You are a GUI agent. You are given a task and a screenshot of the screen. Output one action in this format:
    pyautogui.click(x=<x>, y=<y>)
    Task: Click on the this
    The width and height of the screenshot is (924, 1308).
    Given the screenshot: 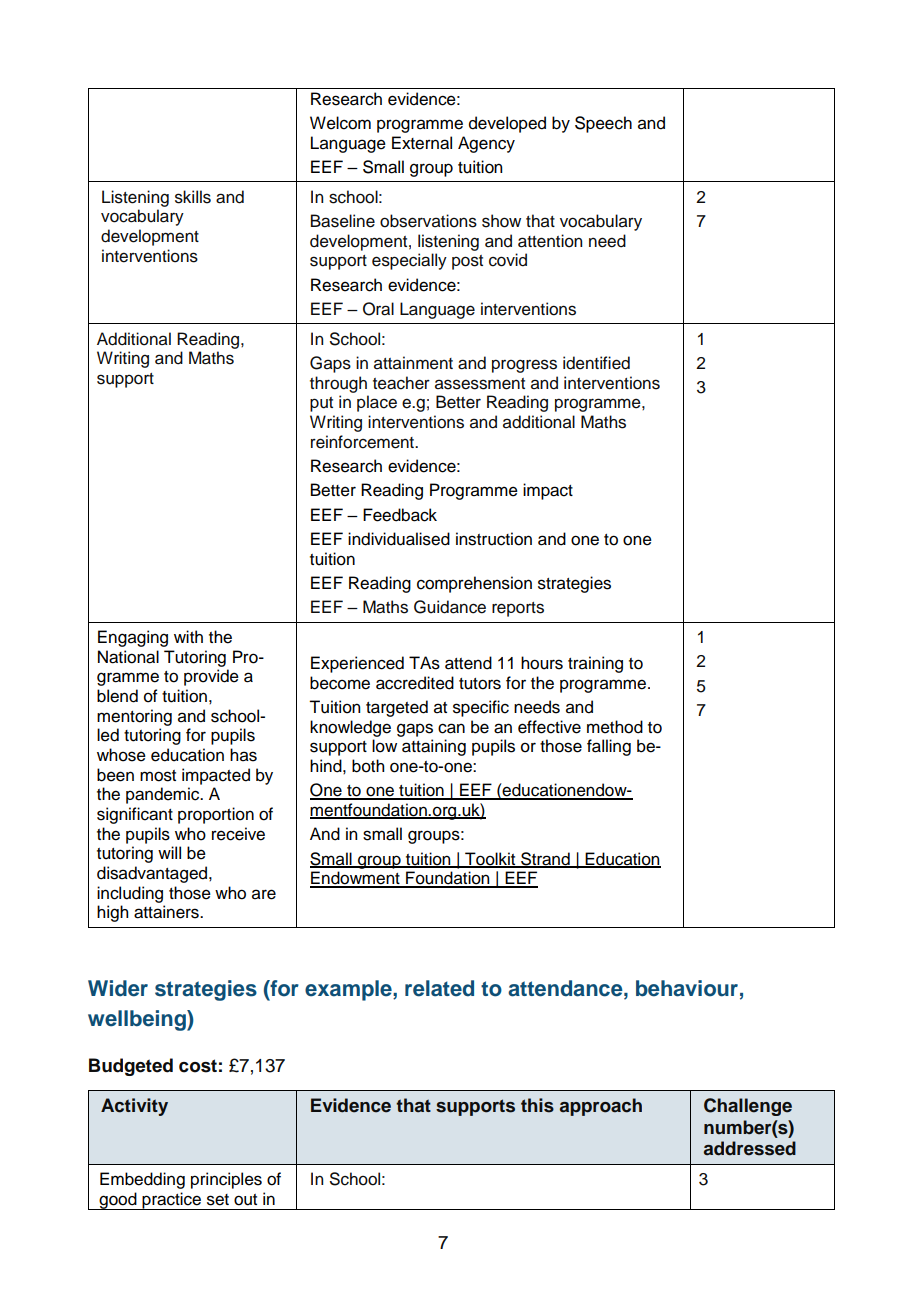 What is the action you would take?
    pyautogui.click(x=537, y=1105)
